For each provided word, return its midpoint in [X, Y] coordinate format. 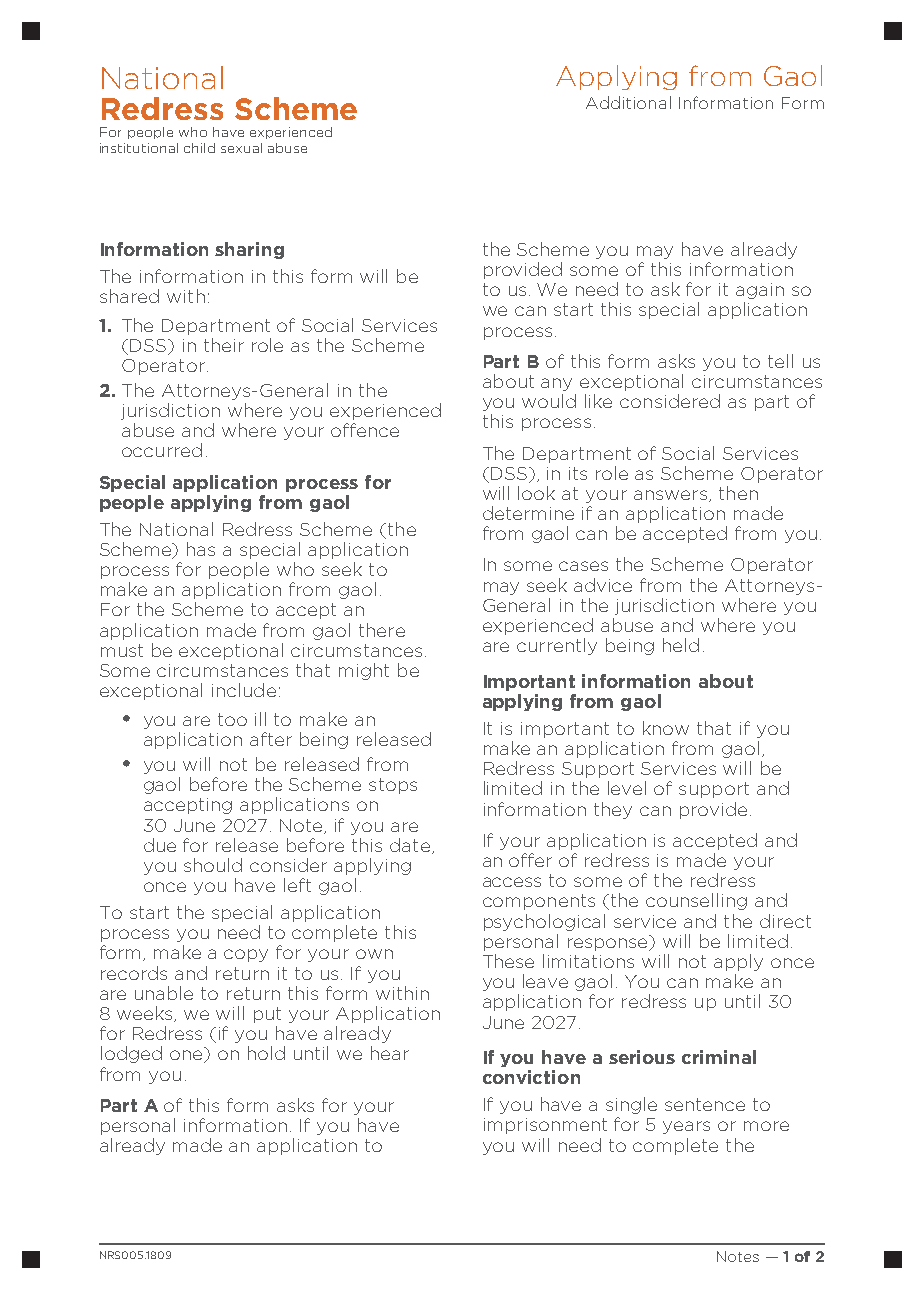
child [199, 148]
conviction [531, 1077]
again [760, 291]
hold [266, 1053]
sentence [705, 1104]
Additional [628, 102]
